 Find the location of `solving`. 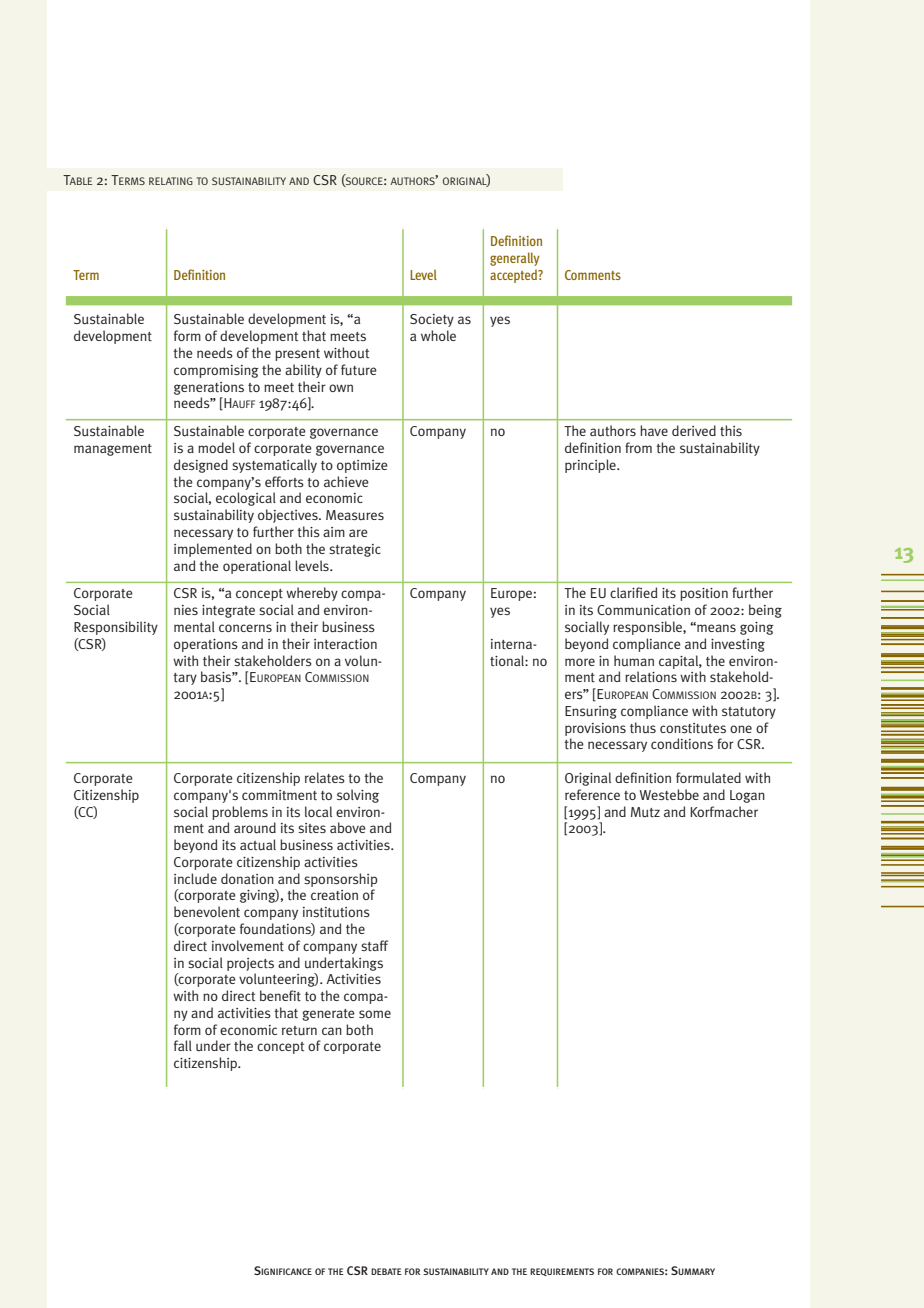

solving is located at coordinates (358, 796).
